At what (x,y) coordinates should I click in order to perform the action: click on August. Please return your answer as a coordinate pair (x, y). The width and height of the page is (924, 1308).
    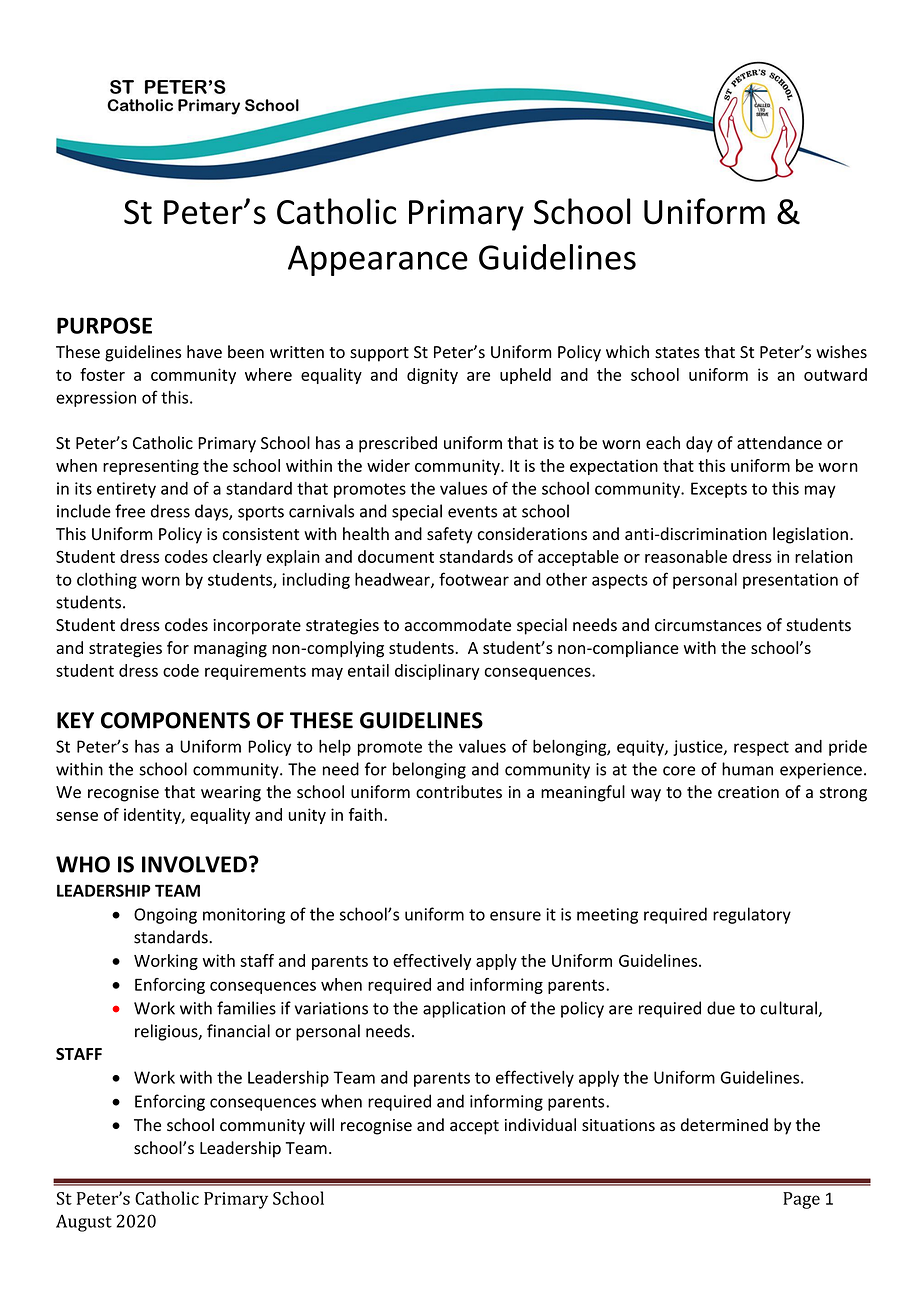
    Looking at the image, I should click on (84, 1223).
